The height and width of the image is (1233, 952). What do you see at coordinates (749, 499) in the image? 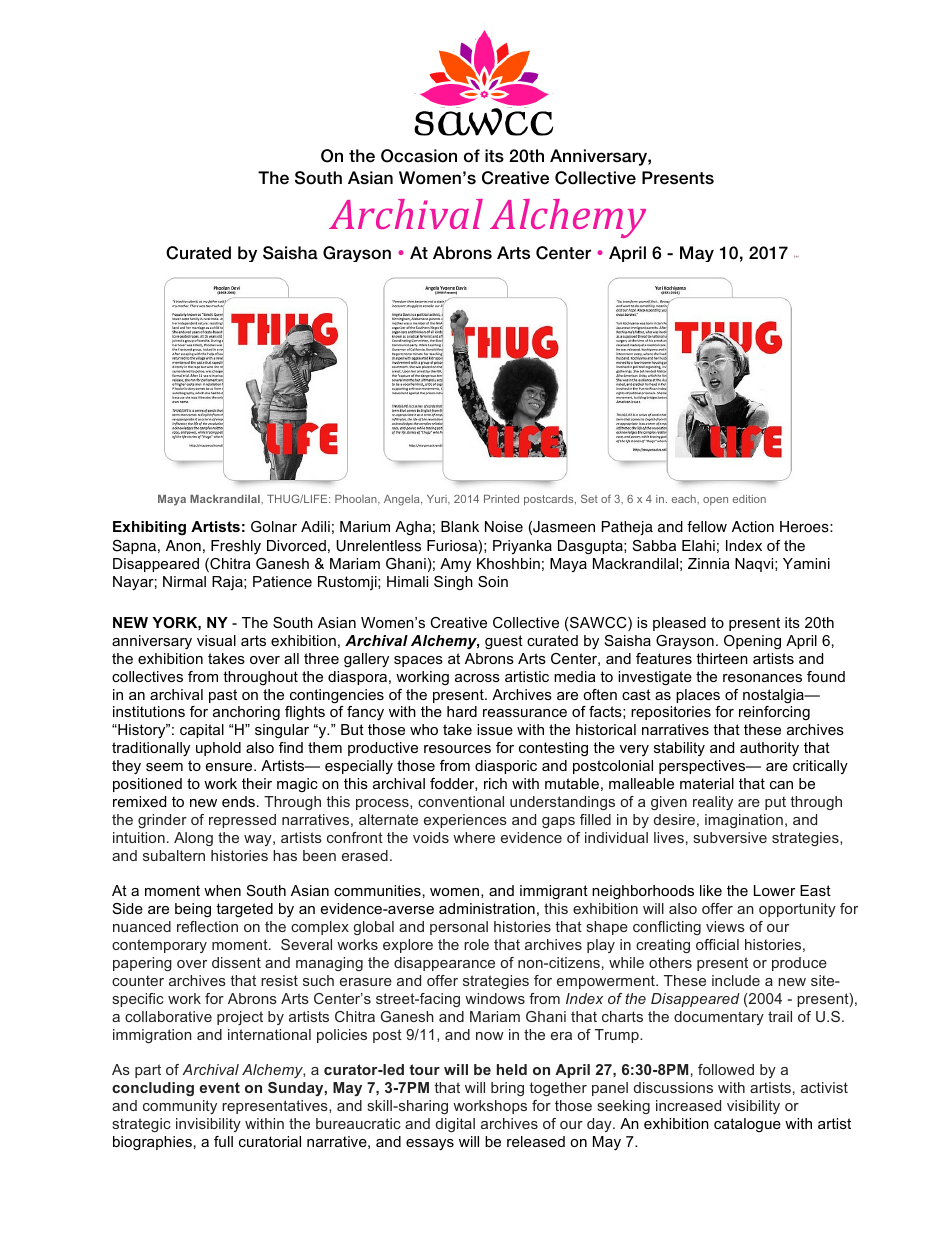
I see `edition` at bounding box center [749, 499].
